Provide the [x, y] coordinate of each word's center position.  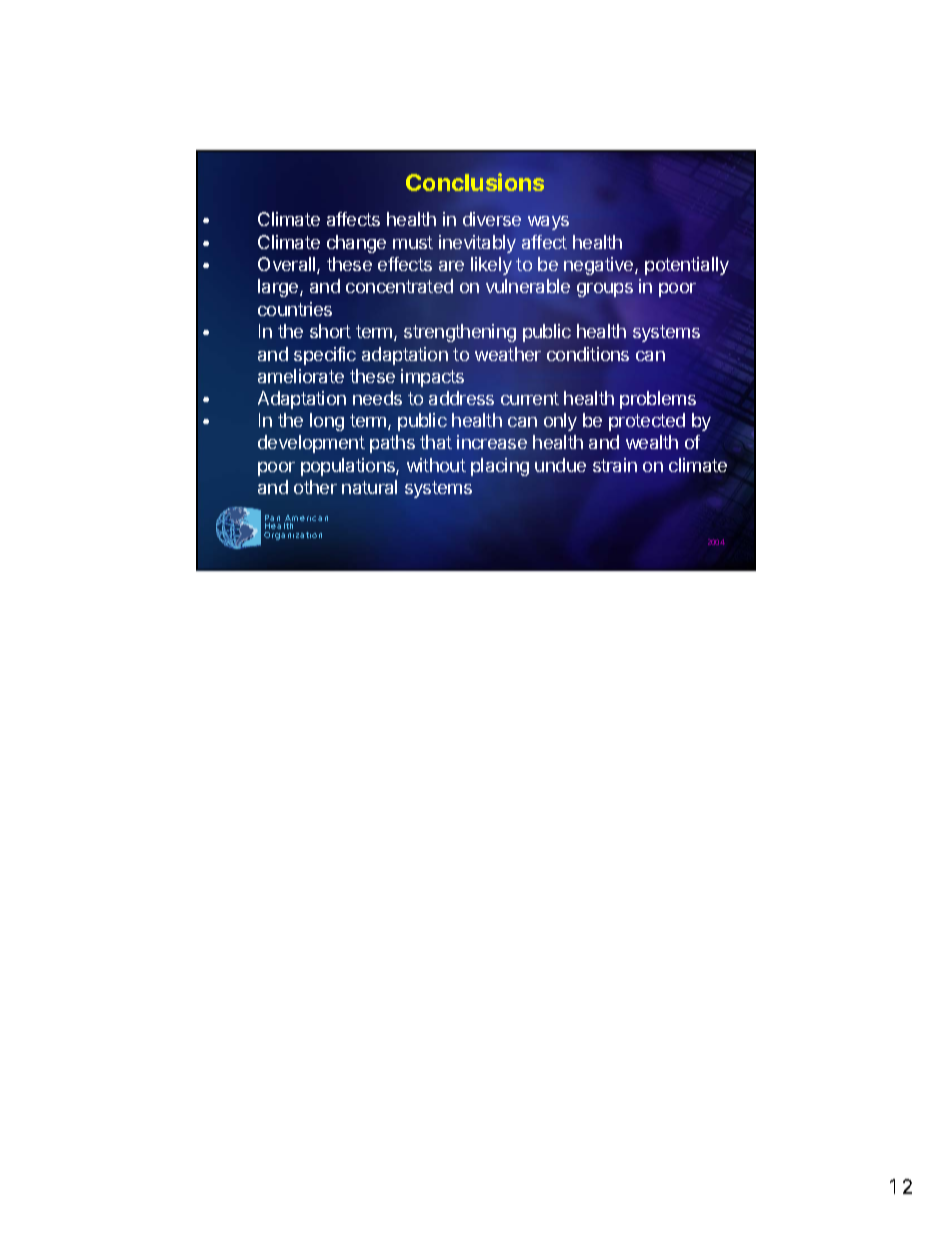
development [311, 444]
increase [492, 442]
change [356, 244]
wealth [652, 442]
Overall [288, 265]
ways [548, 223]
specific [325, 356]
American [306, 519]
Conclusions [475, 182]
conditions [588, 354]
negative [600, 266]
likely [491, 266]
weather [508, 354]
